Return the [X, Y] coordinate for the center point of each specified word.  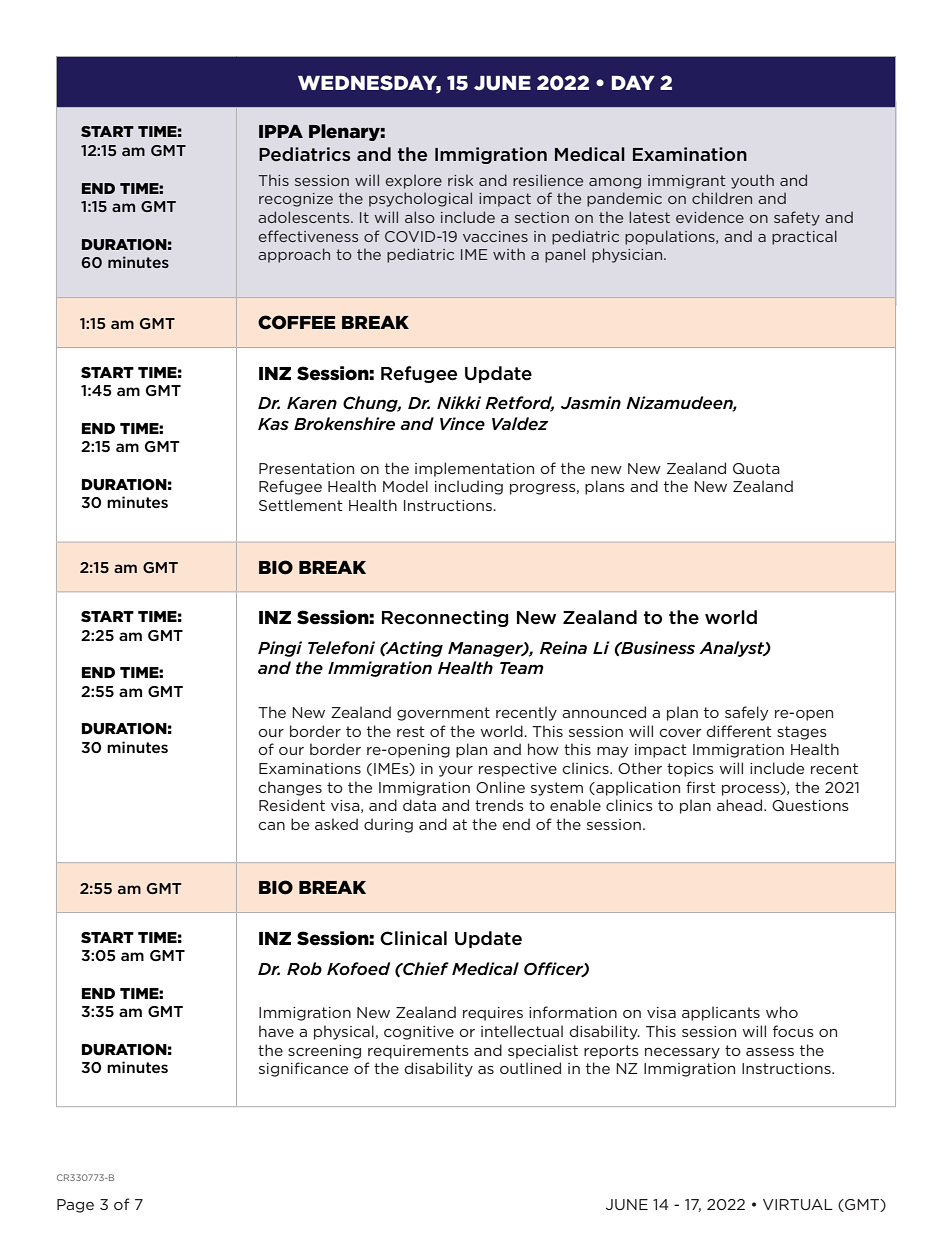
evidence [710, 217]
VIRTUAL [798, 1204]
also [420, 217]
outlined [530, 1068]
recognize [296, 200]
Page [75, 1206]
